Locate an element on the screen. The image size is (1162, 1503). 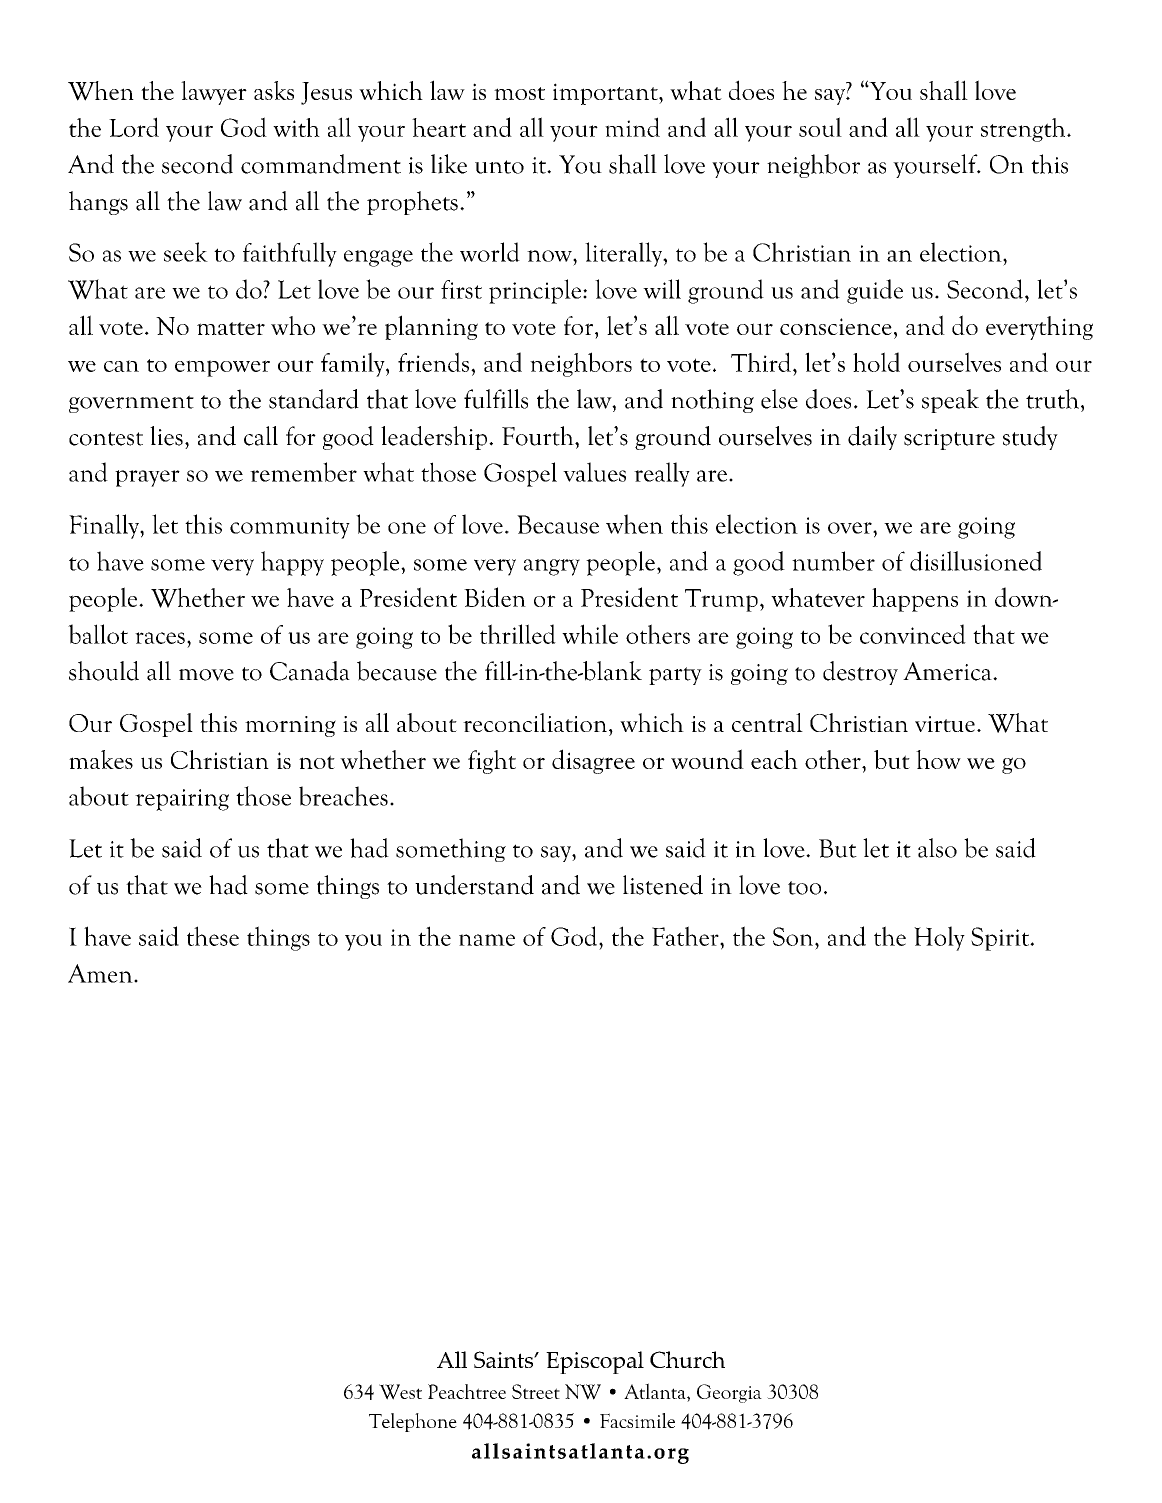
community is located at coordinates (290, 528).
